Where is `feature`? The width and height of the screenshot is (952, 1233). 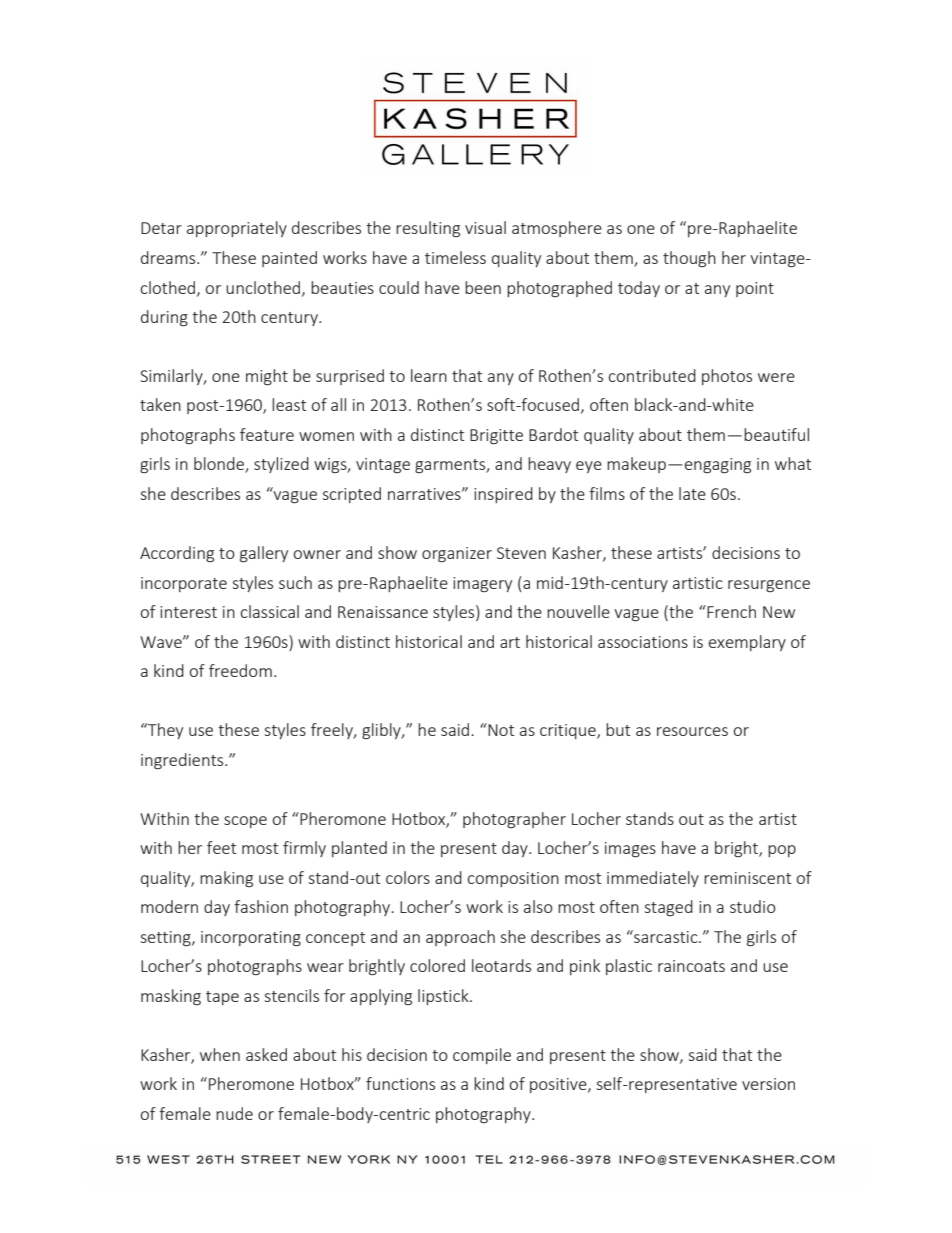 feature is located at coordinates (267, 434).
